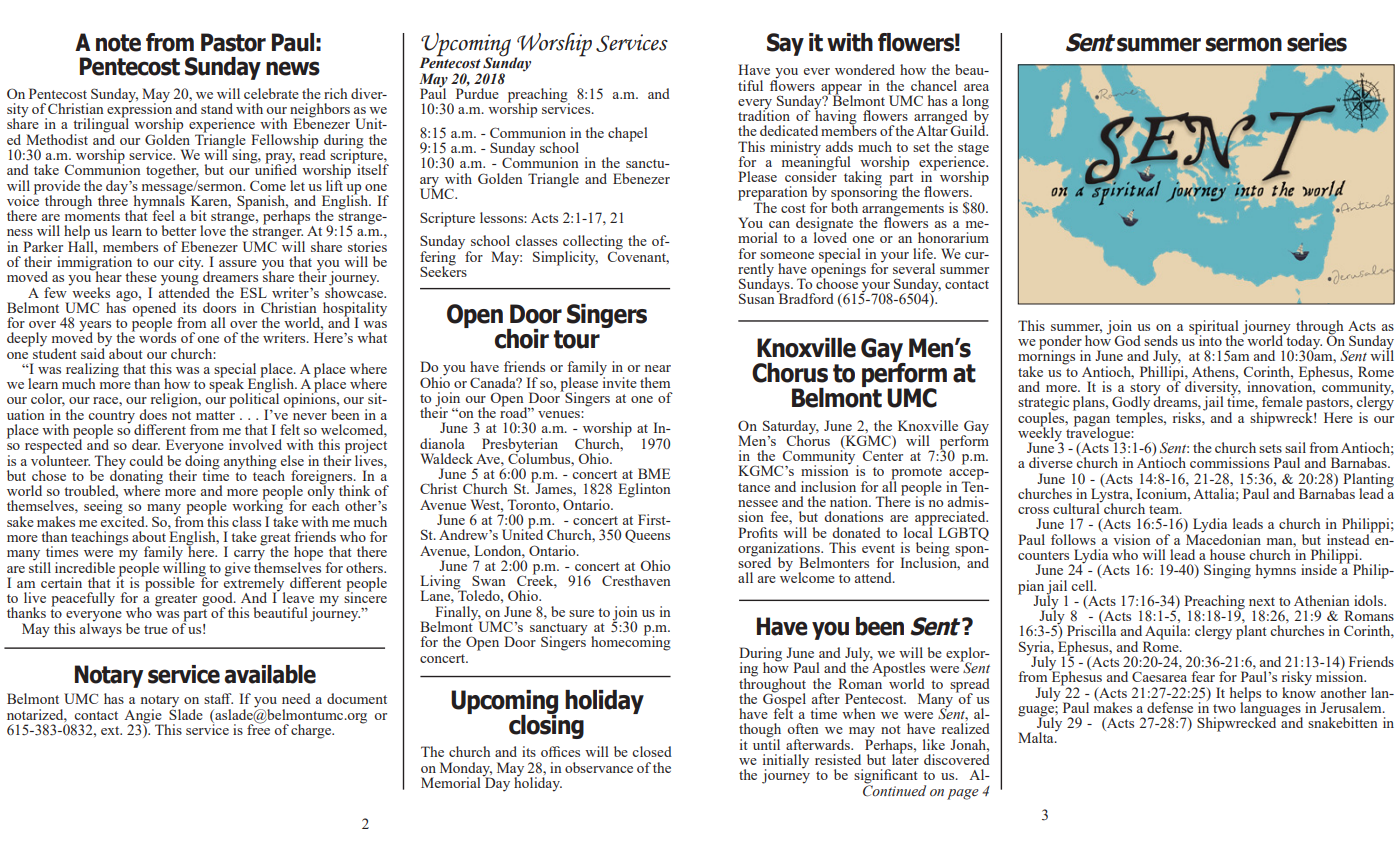 The height and width of the screenshot is (850, 1400). Describe the element at coordinates (785, 44) in the screenshot. I see `Say` at that location.
